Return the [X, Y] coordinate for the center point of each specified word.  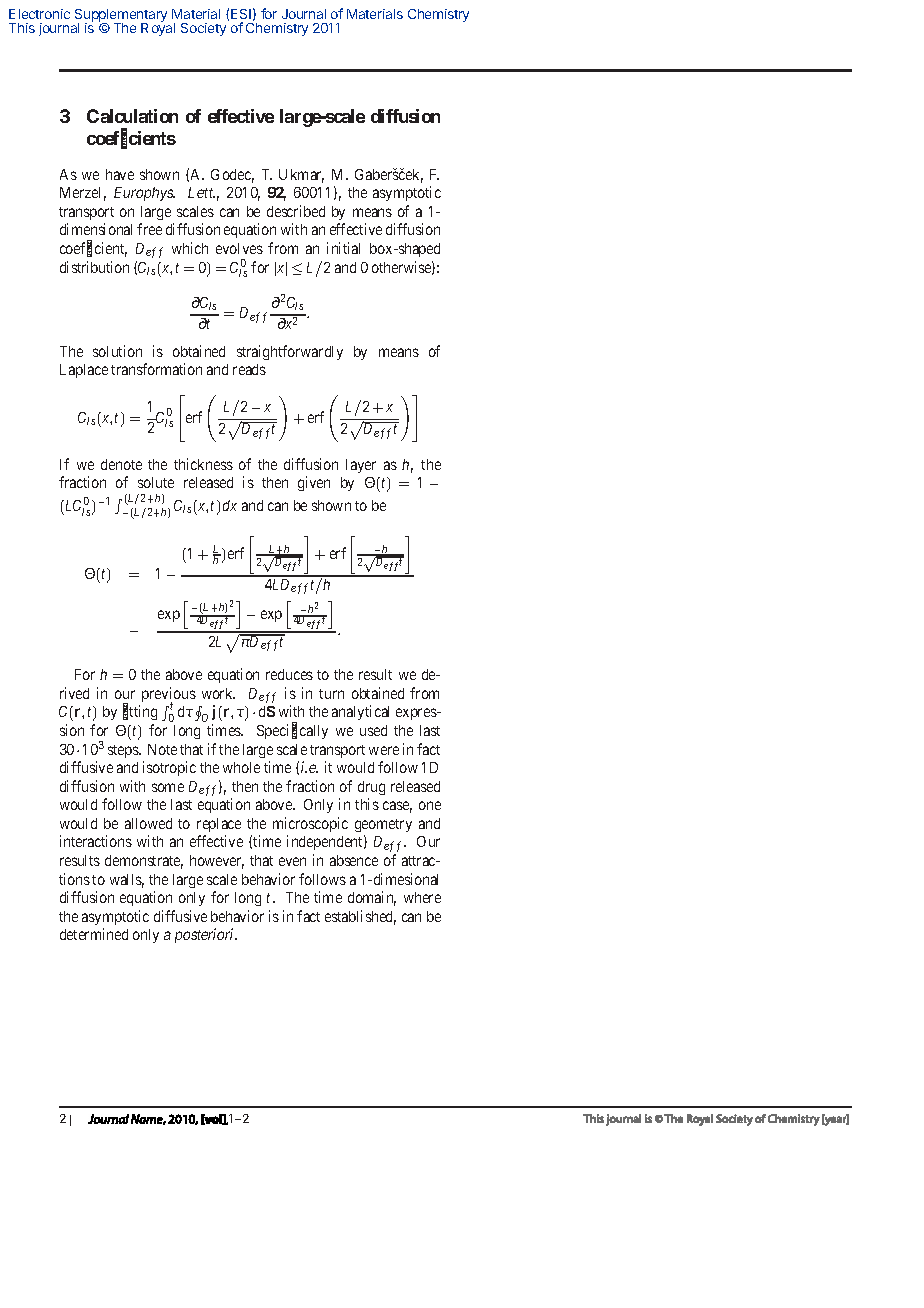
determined [94, 934]
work [218, 693]
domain [372, 898]
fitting [140, 712]
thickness [203, 464]
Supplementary [121, 17]
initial [343, 248]
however [217, 862]
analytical [360, 712]
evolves [239, 248]
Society [203, 29]
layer [361, 466]
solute [156, 482]
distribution [94, 267]
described [296, 211]
